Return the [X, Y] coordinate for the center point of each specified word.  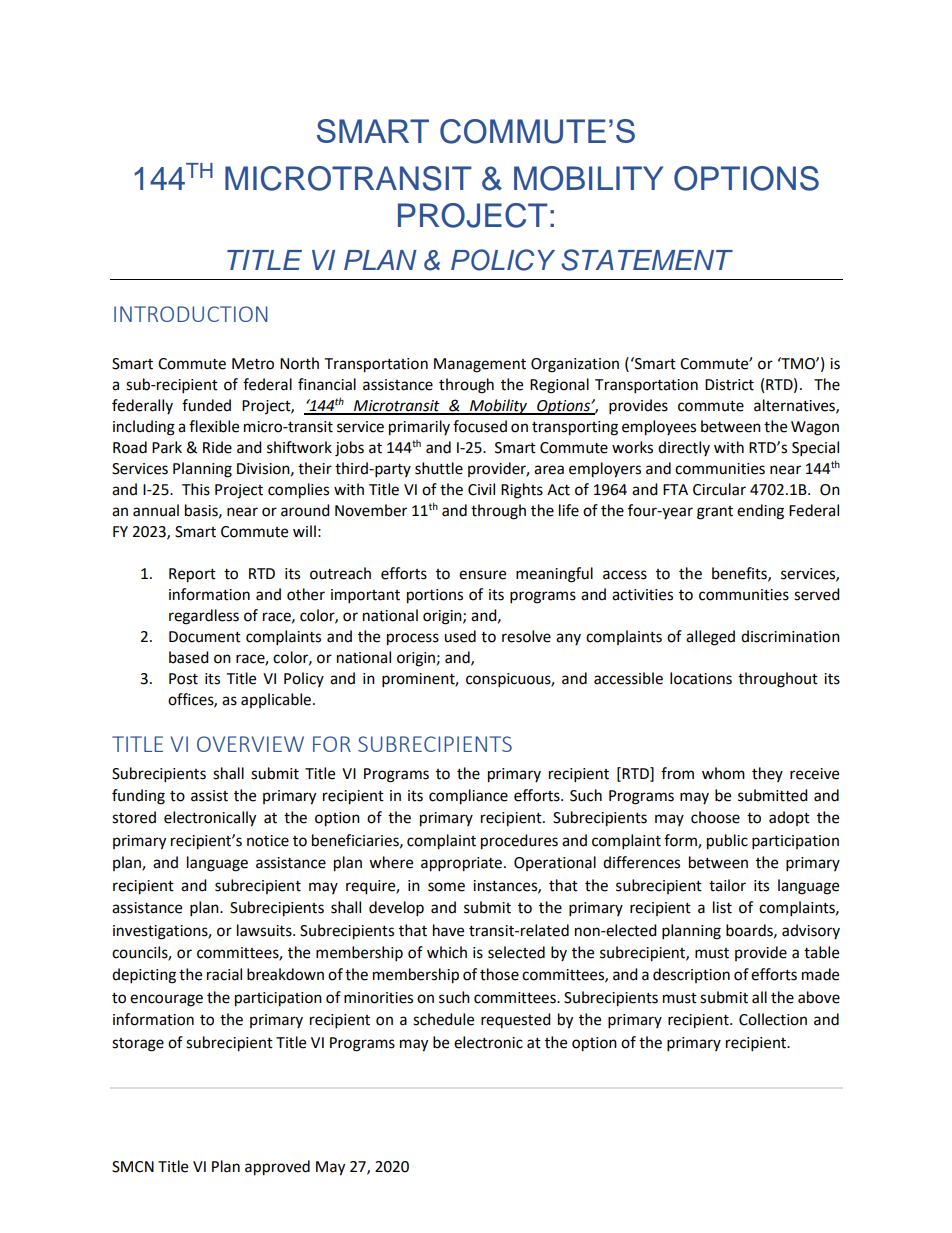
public [727, 842]
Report [192, 575]
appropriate [463, 864]
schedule [443, 1019]
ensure [482, 575]
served [817, 594]
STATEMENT [647, 260]
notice [268, 841]
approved [277, 1168]
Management [480, 365]
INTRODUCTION [191, 314]
